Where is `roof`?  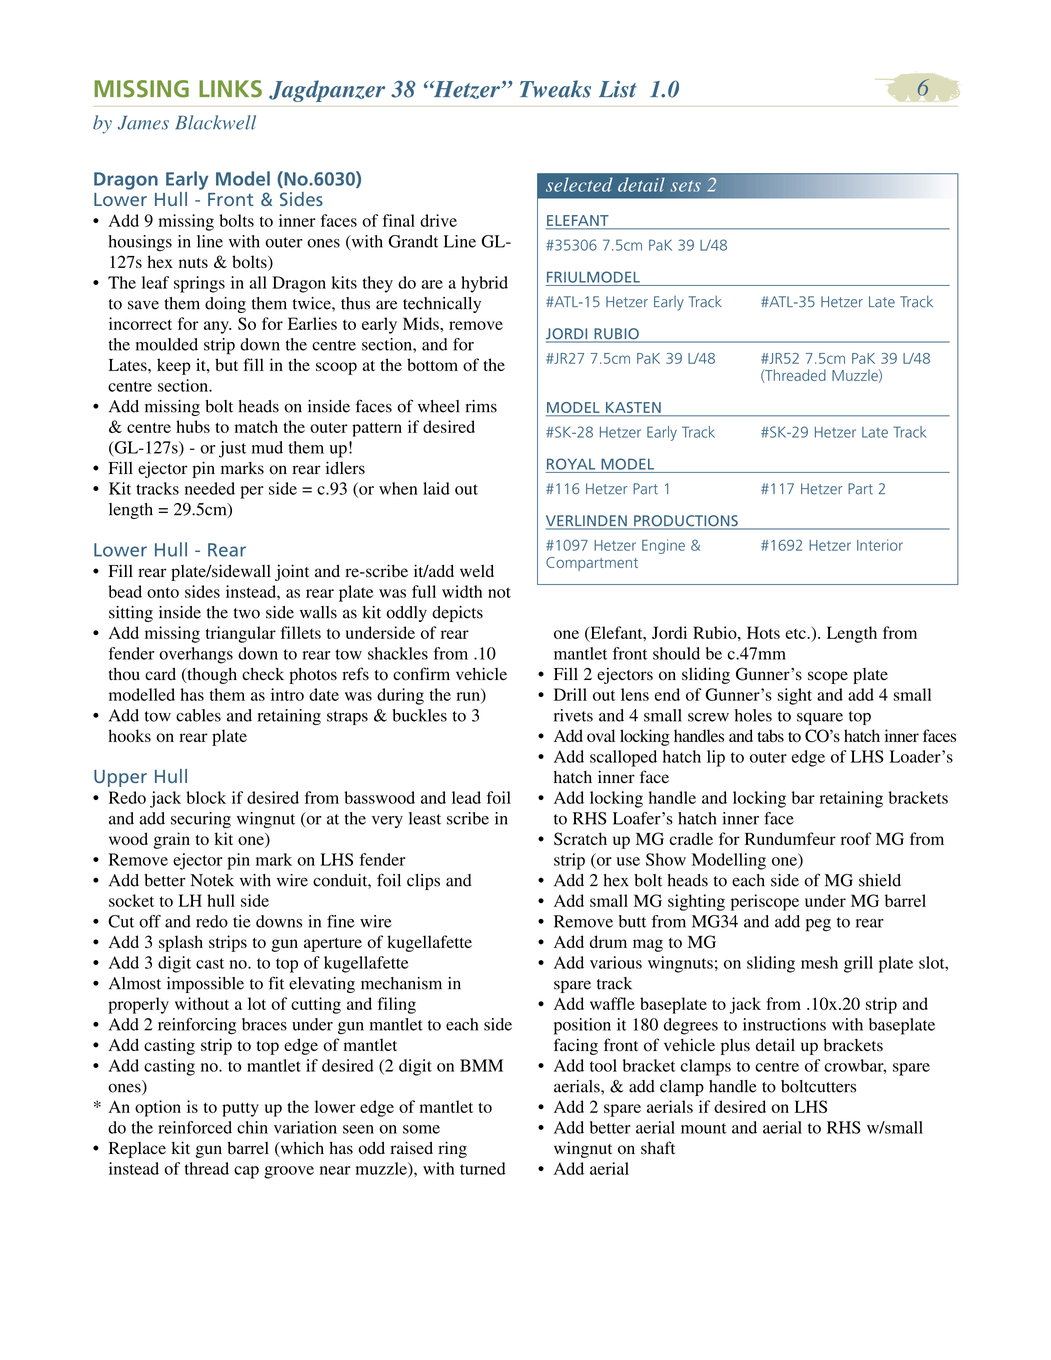 roof is located at coordinates (856, 838).
